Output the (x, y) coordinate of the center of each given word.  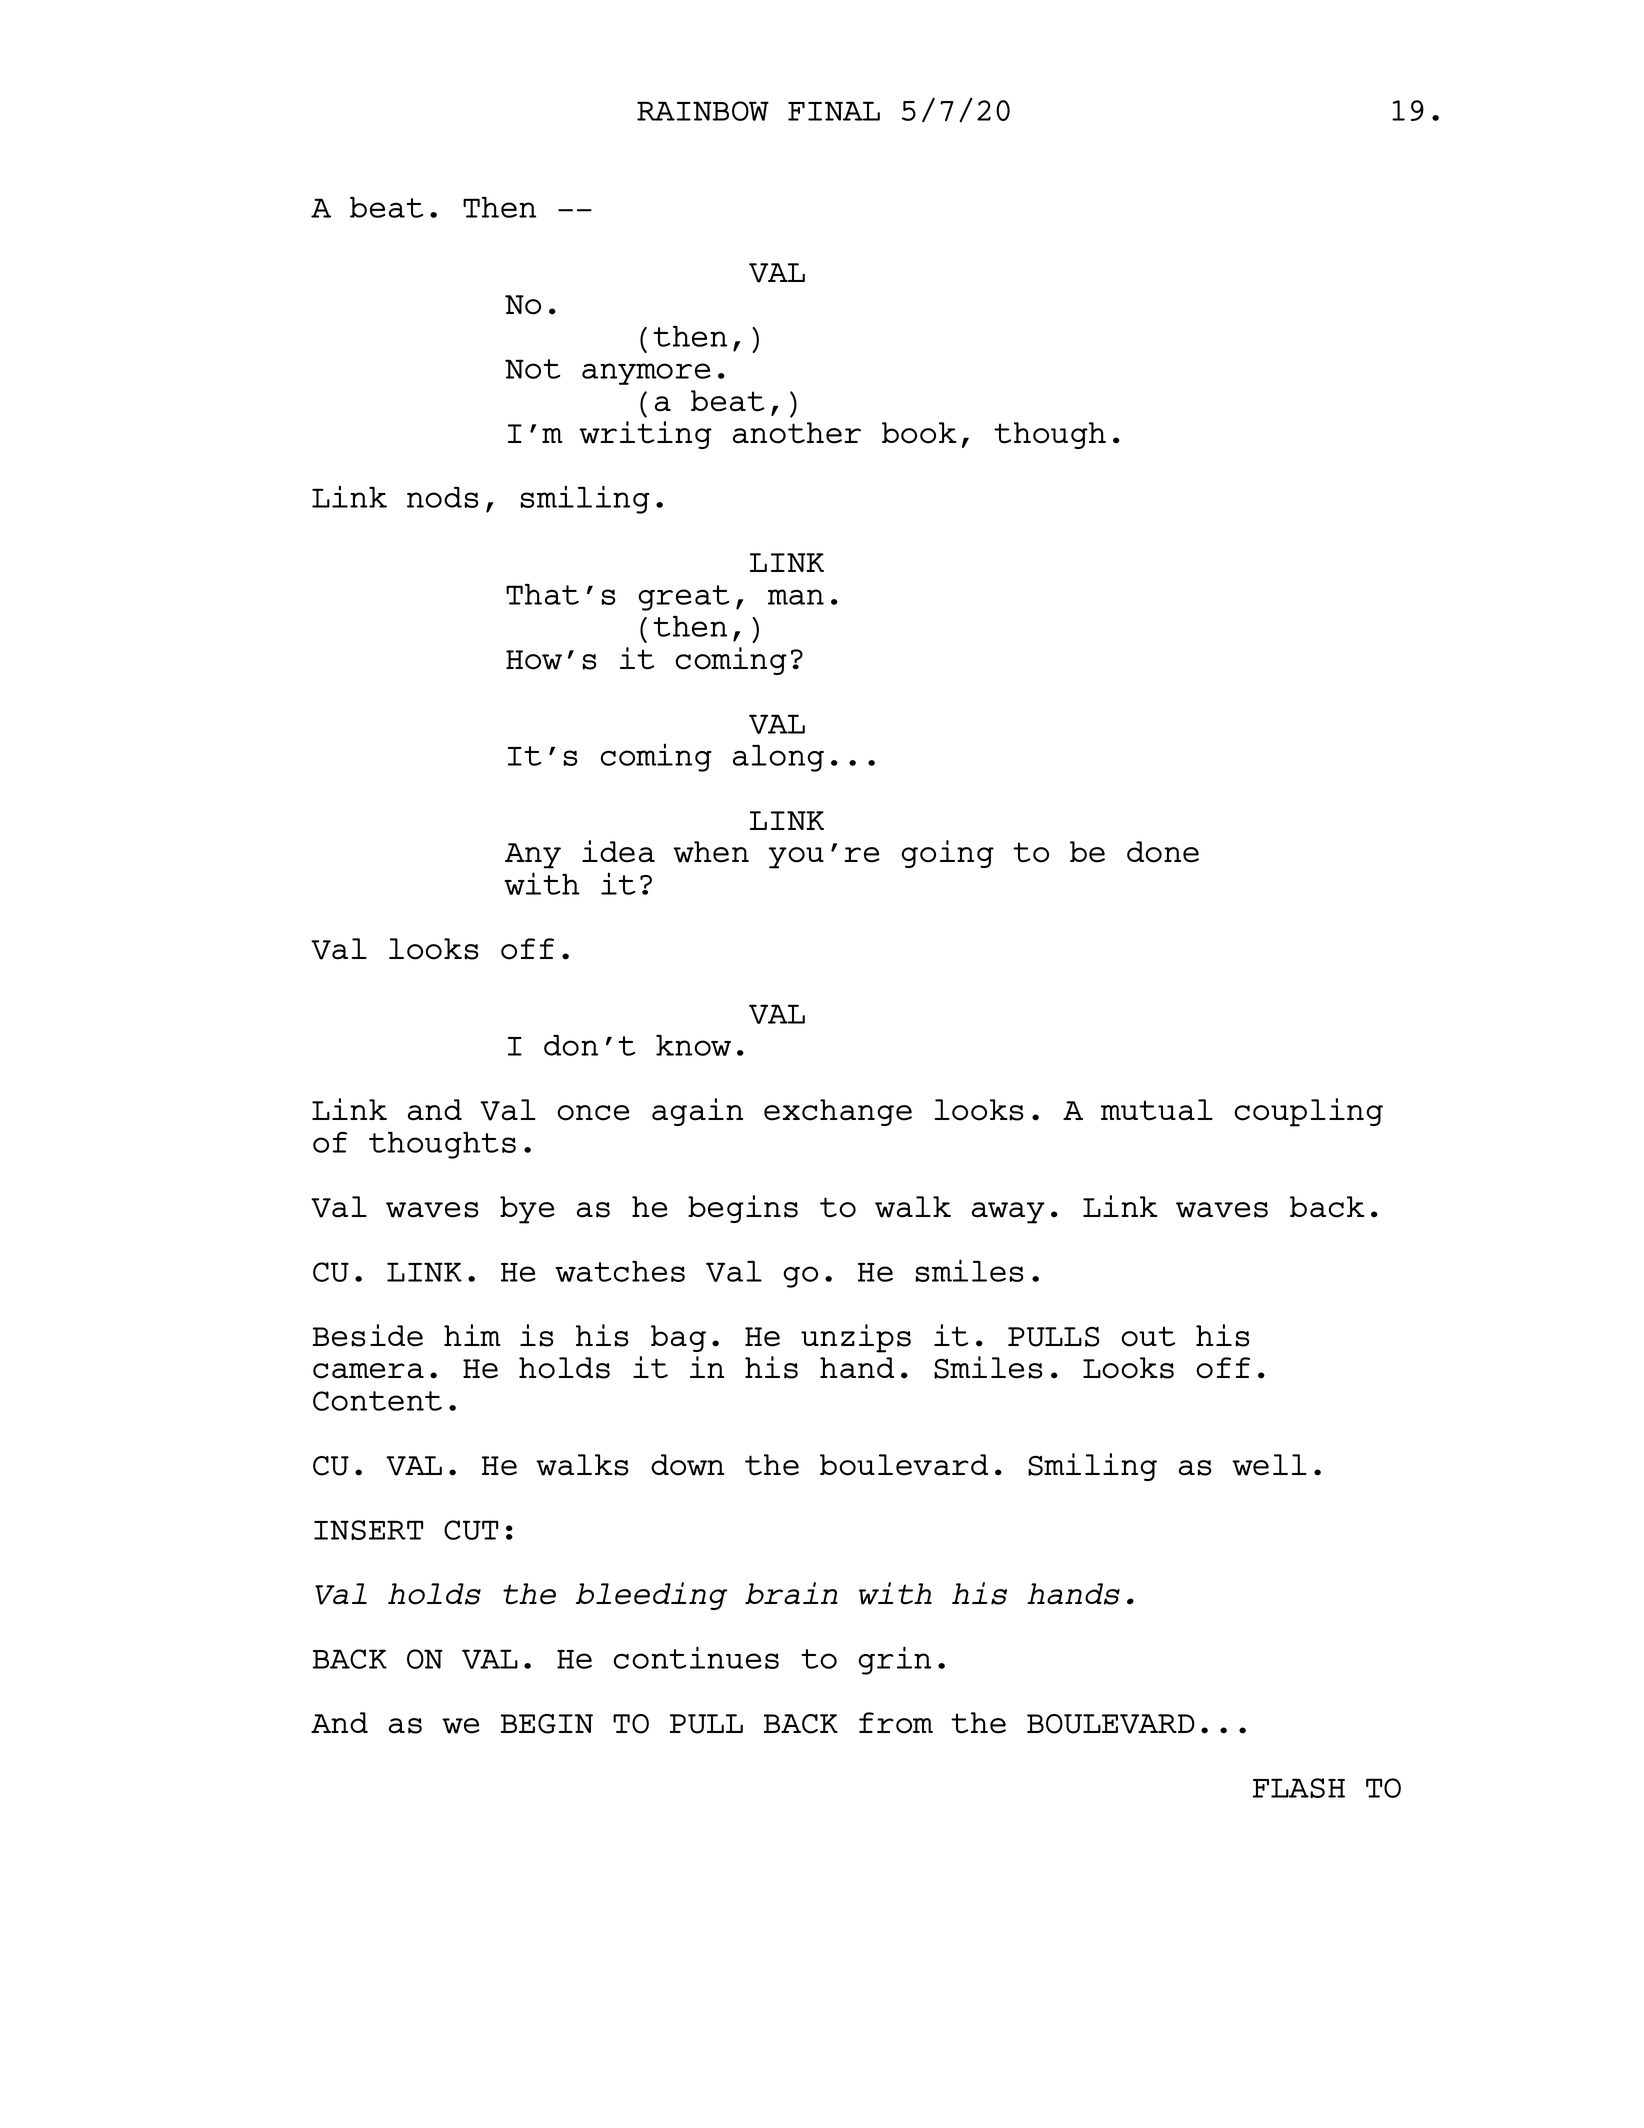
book (919, 433)
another (797, 433)
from (896, 1723)
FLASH (1299, 1788)
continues (696, 1657)
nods (443, 497)
